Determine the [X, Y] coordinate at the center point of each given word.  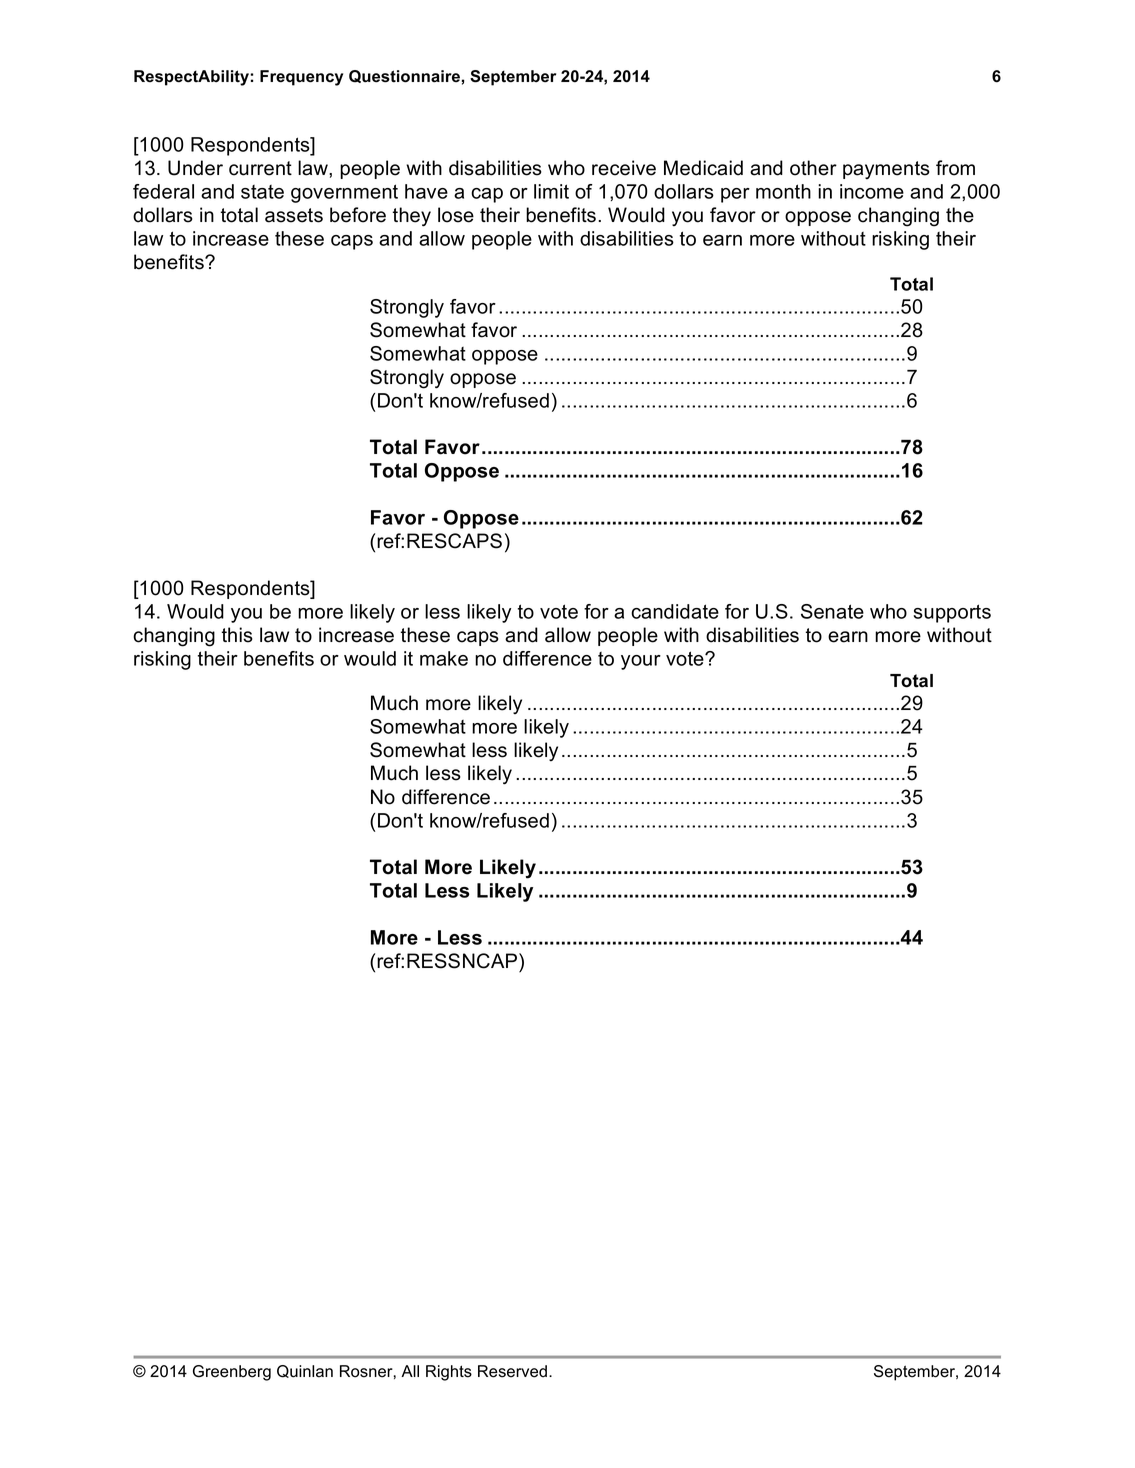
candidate [675, 611]
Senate [832, 611]
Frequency [301, 78]
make [444, 658]
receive [624, 168]
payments [886, 170]
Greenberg [232, 1373]
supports [952, 613]
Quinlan [305, 1371]
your [641, 662]
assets [294, 215]
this [237, 635]
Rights [449, 1373]
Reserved [512, 1371]
